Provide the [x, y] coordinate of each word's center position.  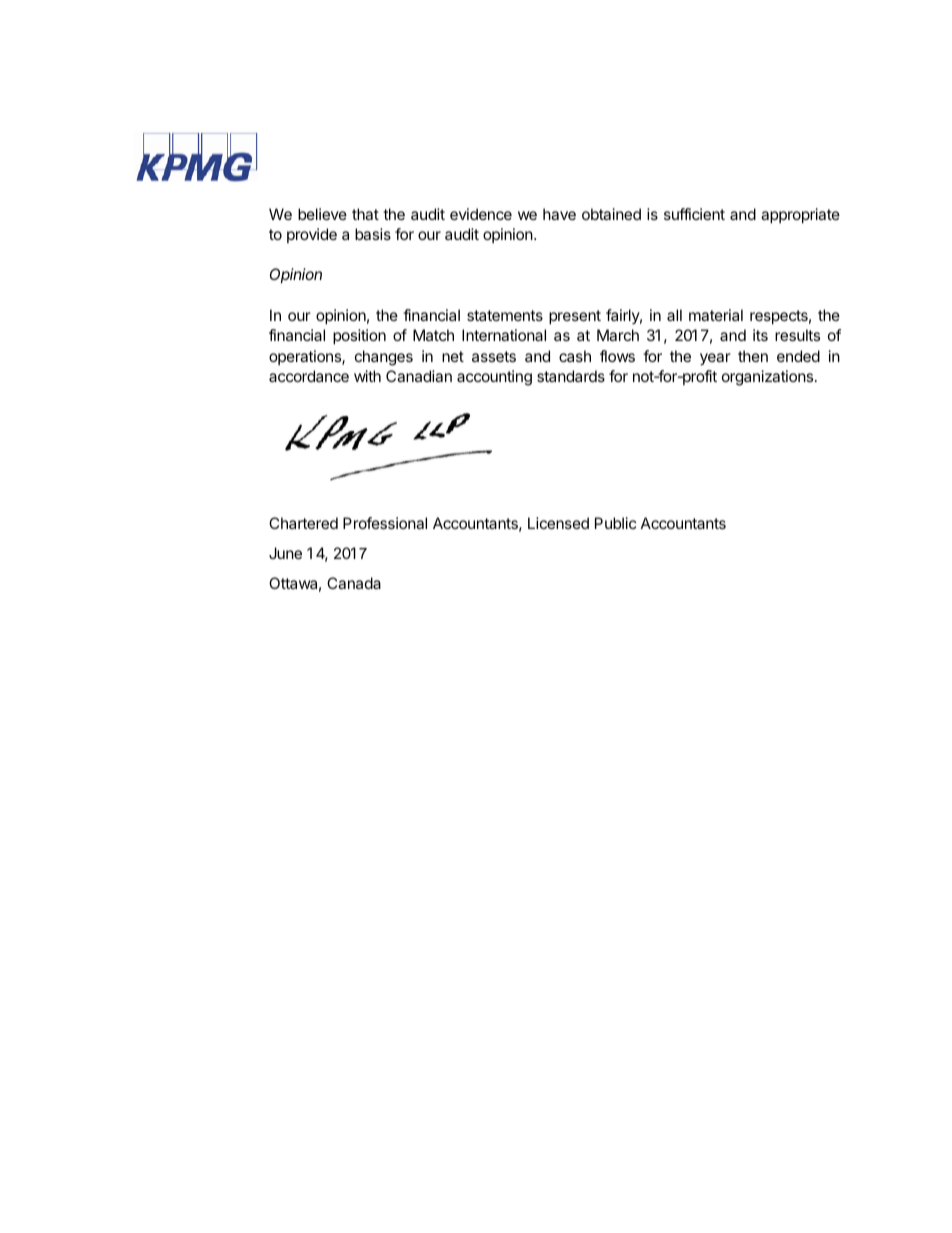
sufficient [694, 214]
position [359, 336]
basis [373, 234]
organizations [769, 378]
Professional [385, 523]
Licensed [558, 523]
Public [615, 523]
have [559, 214]
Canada [354, 583]
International [504, 335]
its [760, 335]
